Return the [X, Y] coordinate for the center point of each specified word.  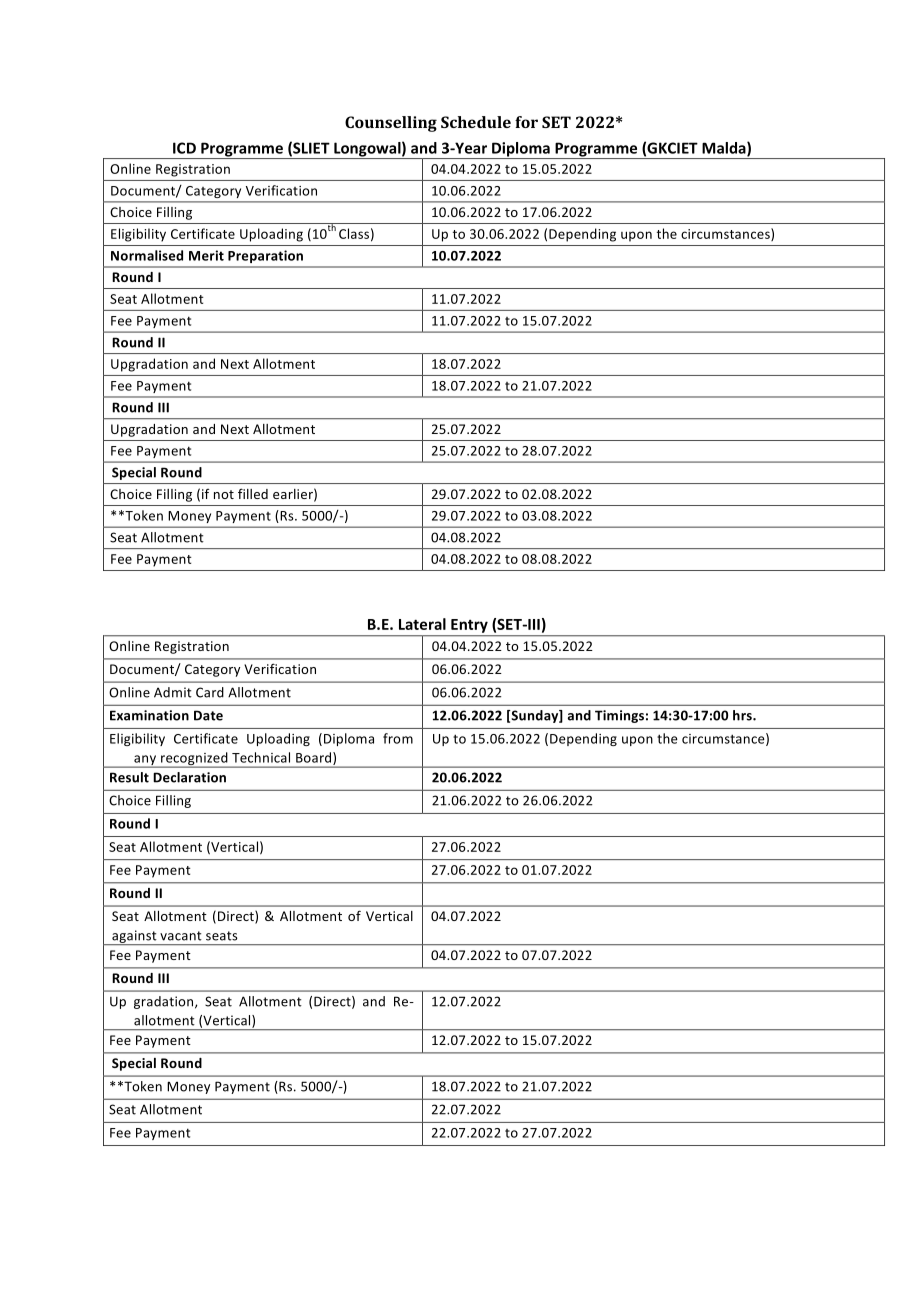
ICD [184, 148]
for [526, 122]
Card [210, 692]
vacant [181, 936]
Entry [469, 626]
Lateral [422, 624]
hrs [743, 715]
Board [315, 758]
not [224, 494]
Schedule [476, 122]
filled [253, 493]
